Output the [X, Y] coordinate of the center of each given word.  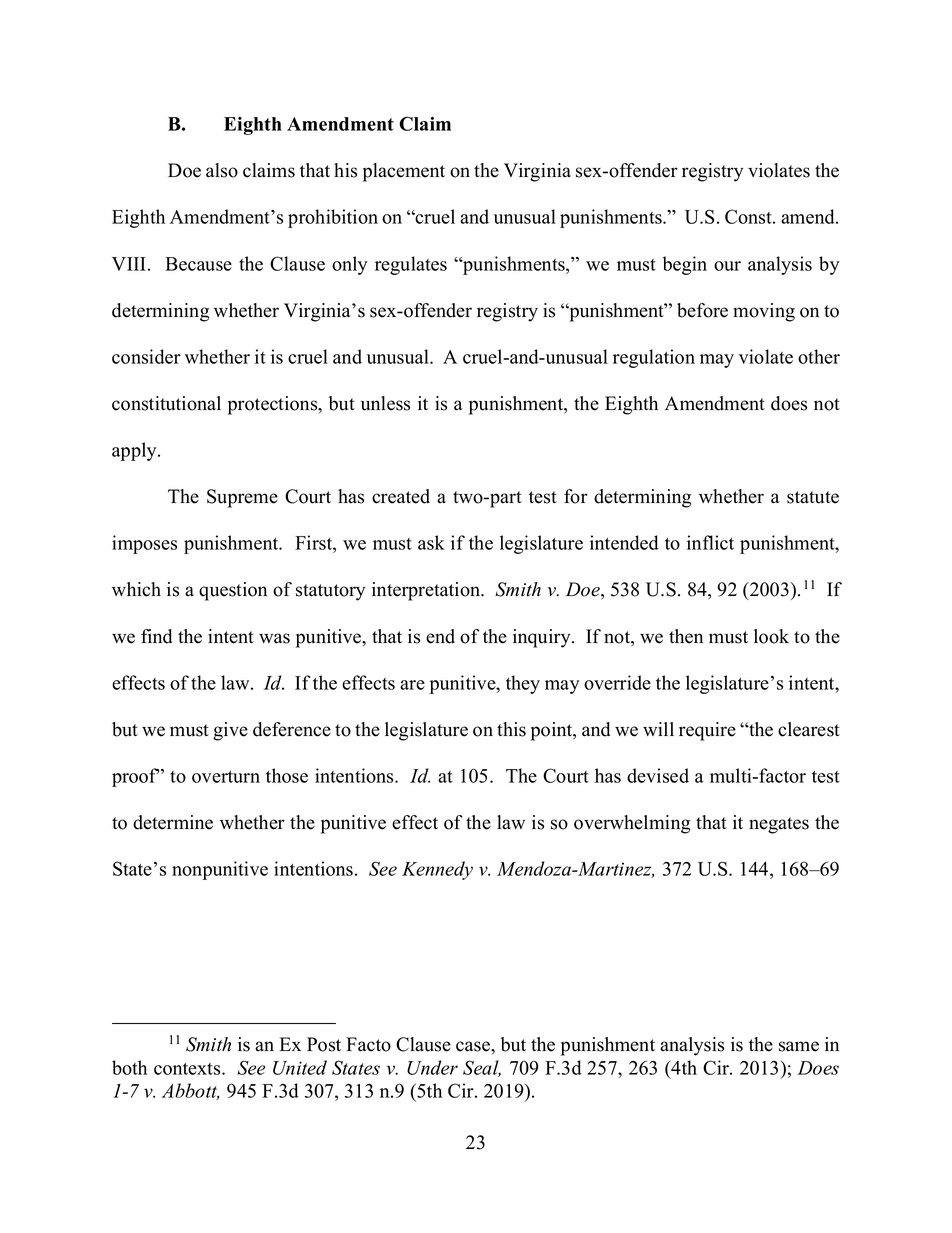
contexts [188, 1069]
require [707, 731]
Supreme [242, 498]
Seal [482, 1068]
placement [404, 172]
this [511, 729]
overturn [226, 777]
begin [685, 265]
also [222, 170]
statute [813, 497]
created [401, 496]
